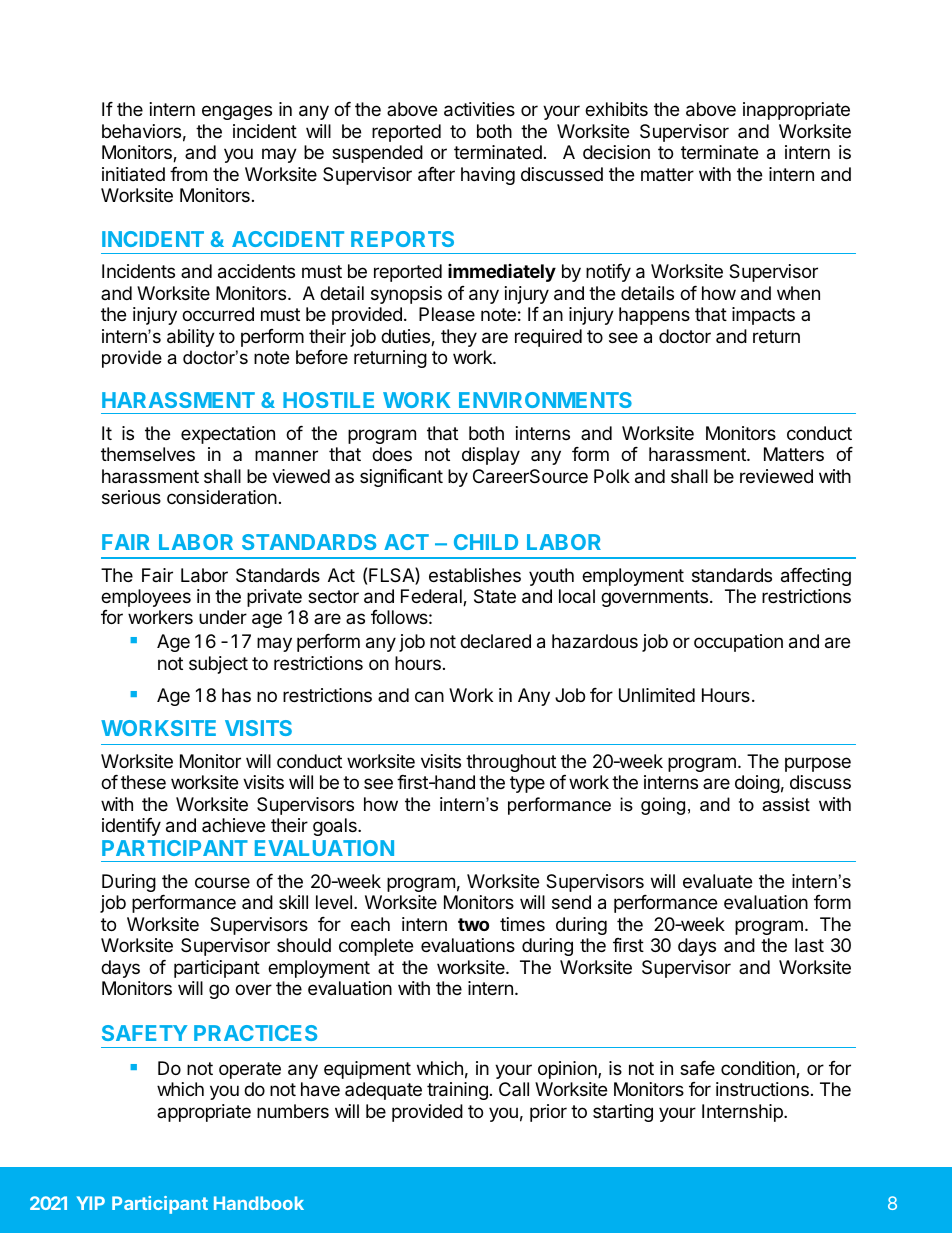 The height and width of the document is (1233, 952). Describe the element at coordinates (188, 174) in the document. I see `from` at that location.
